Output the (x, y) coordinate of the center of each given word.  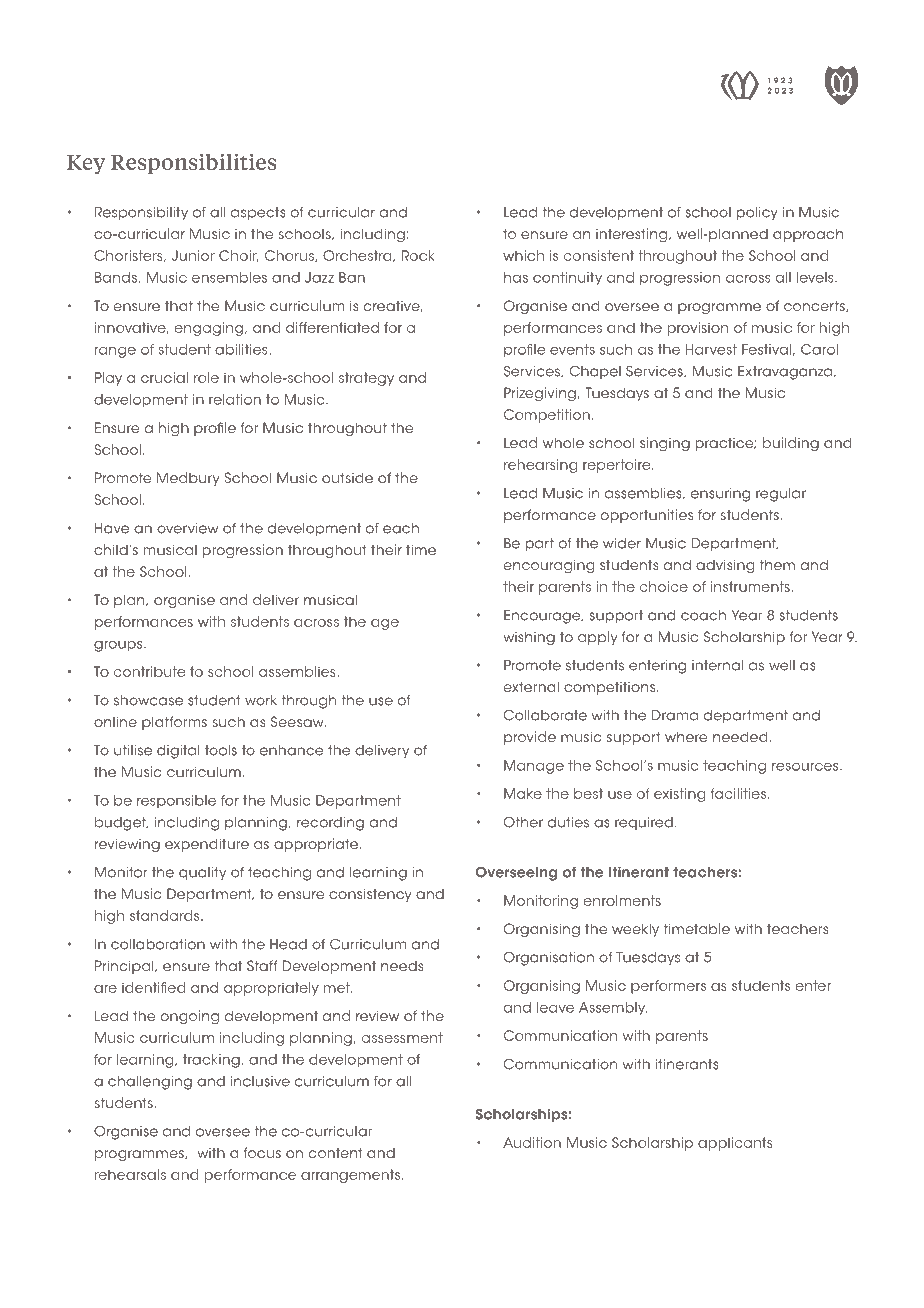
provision (697, 329)
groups (119, 646)
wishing (529, 638)
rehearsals (130, 1174)
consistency (370, 895)
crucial (164, 377)
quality (202, 873)
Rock (418, 255)
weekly (635, 930)
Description (164, 73)
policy (757, 213)
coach (703, 615)
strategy (366, 379)
